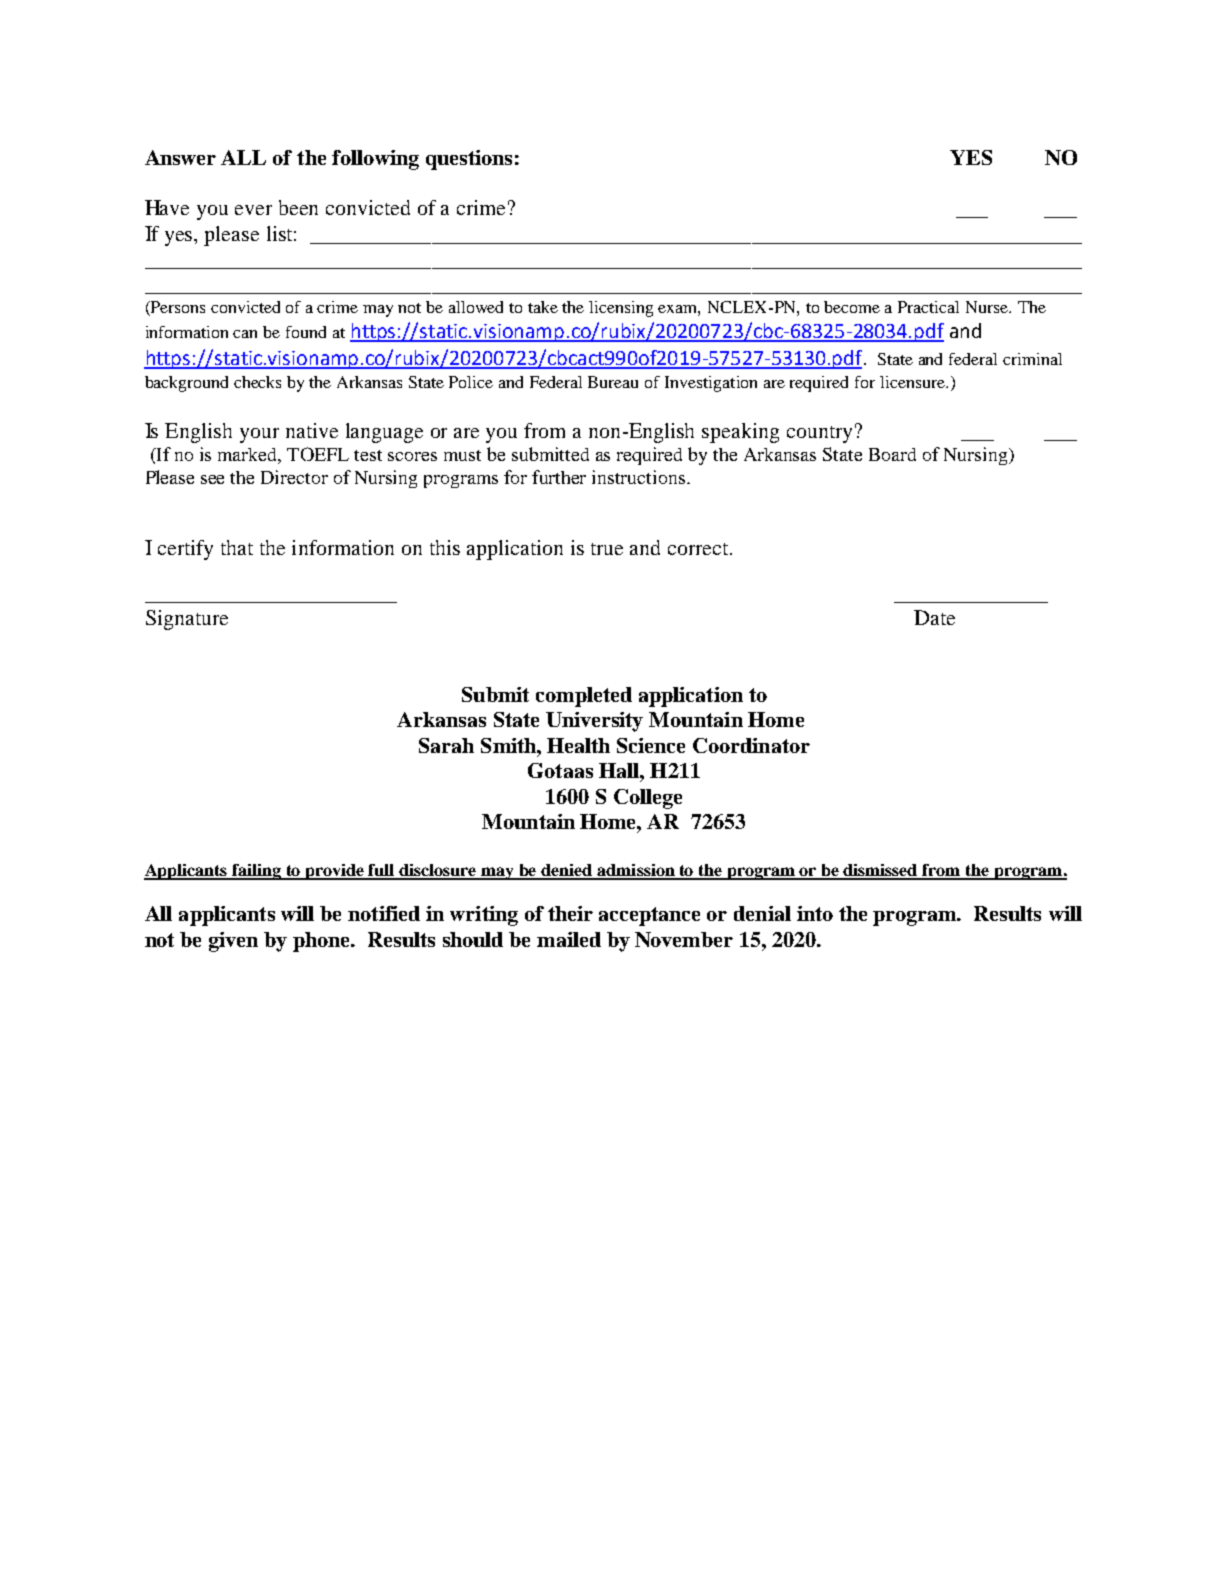 This screenshot has width=1228, height=1589. What do you see at coordinates (751, 745) in the screenshot?
I see `Coordinator` at bounding box center [751, 745].
